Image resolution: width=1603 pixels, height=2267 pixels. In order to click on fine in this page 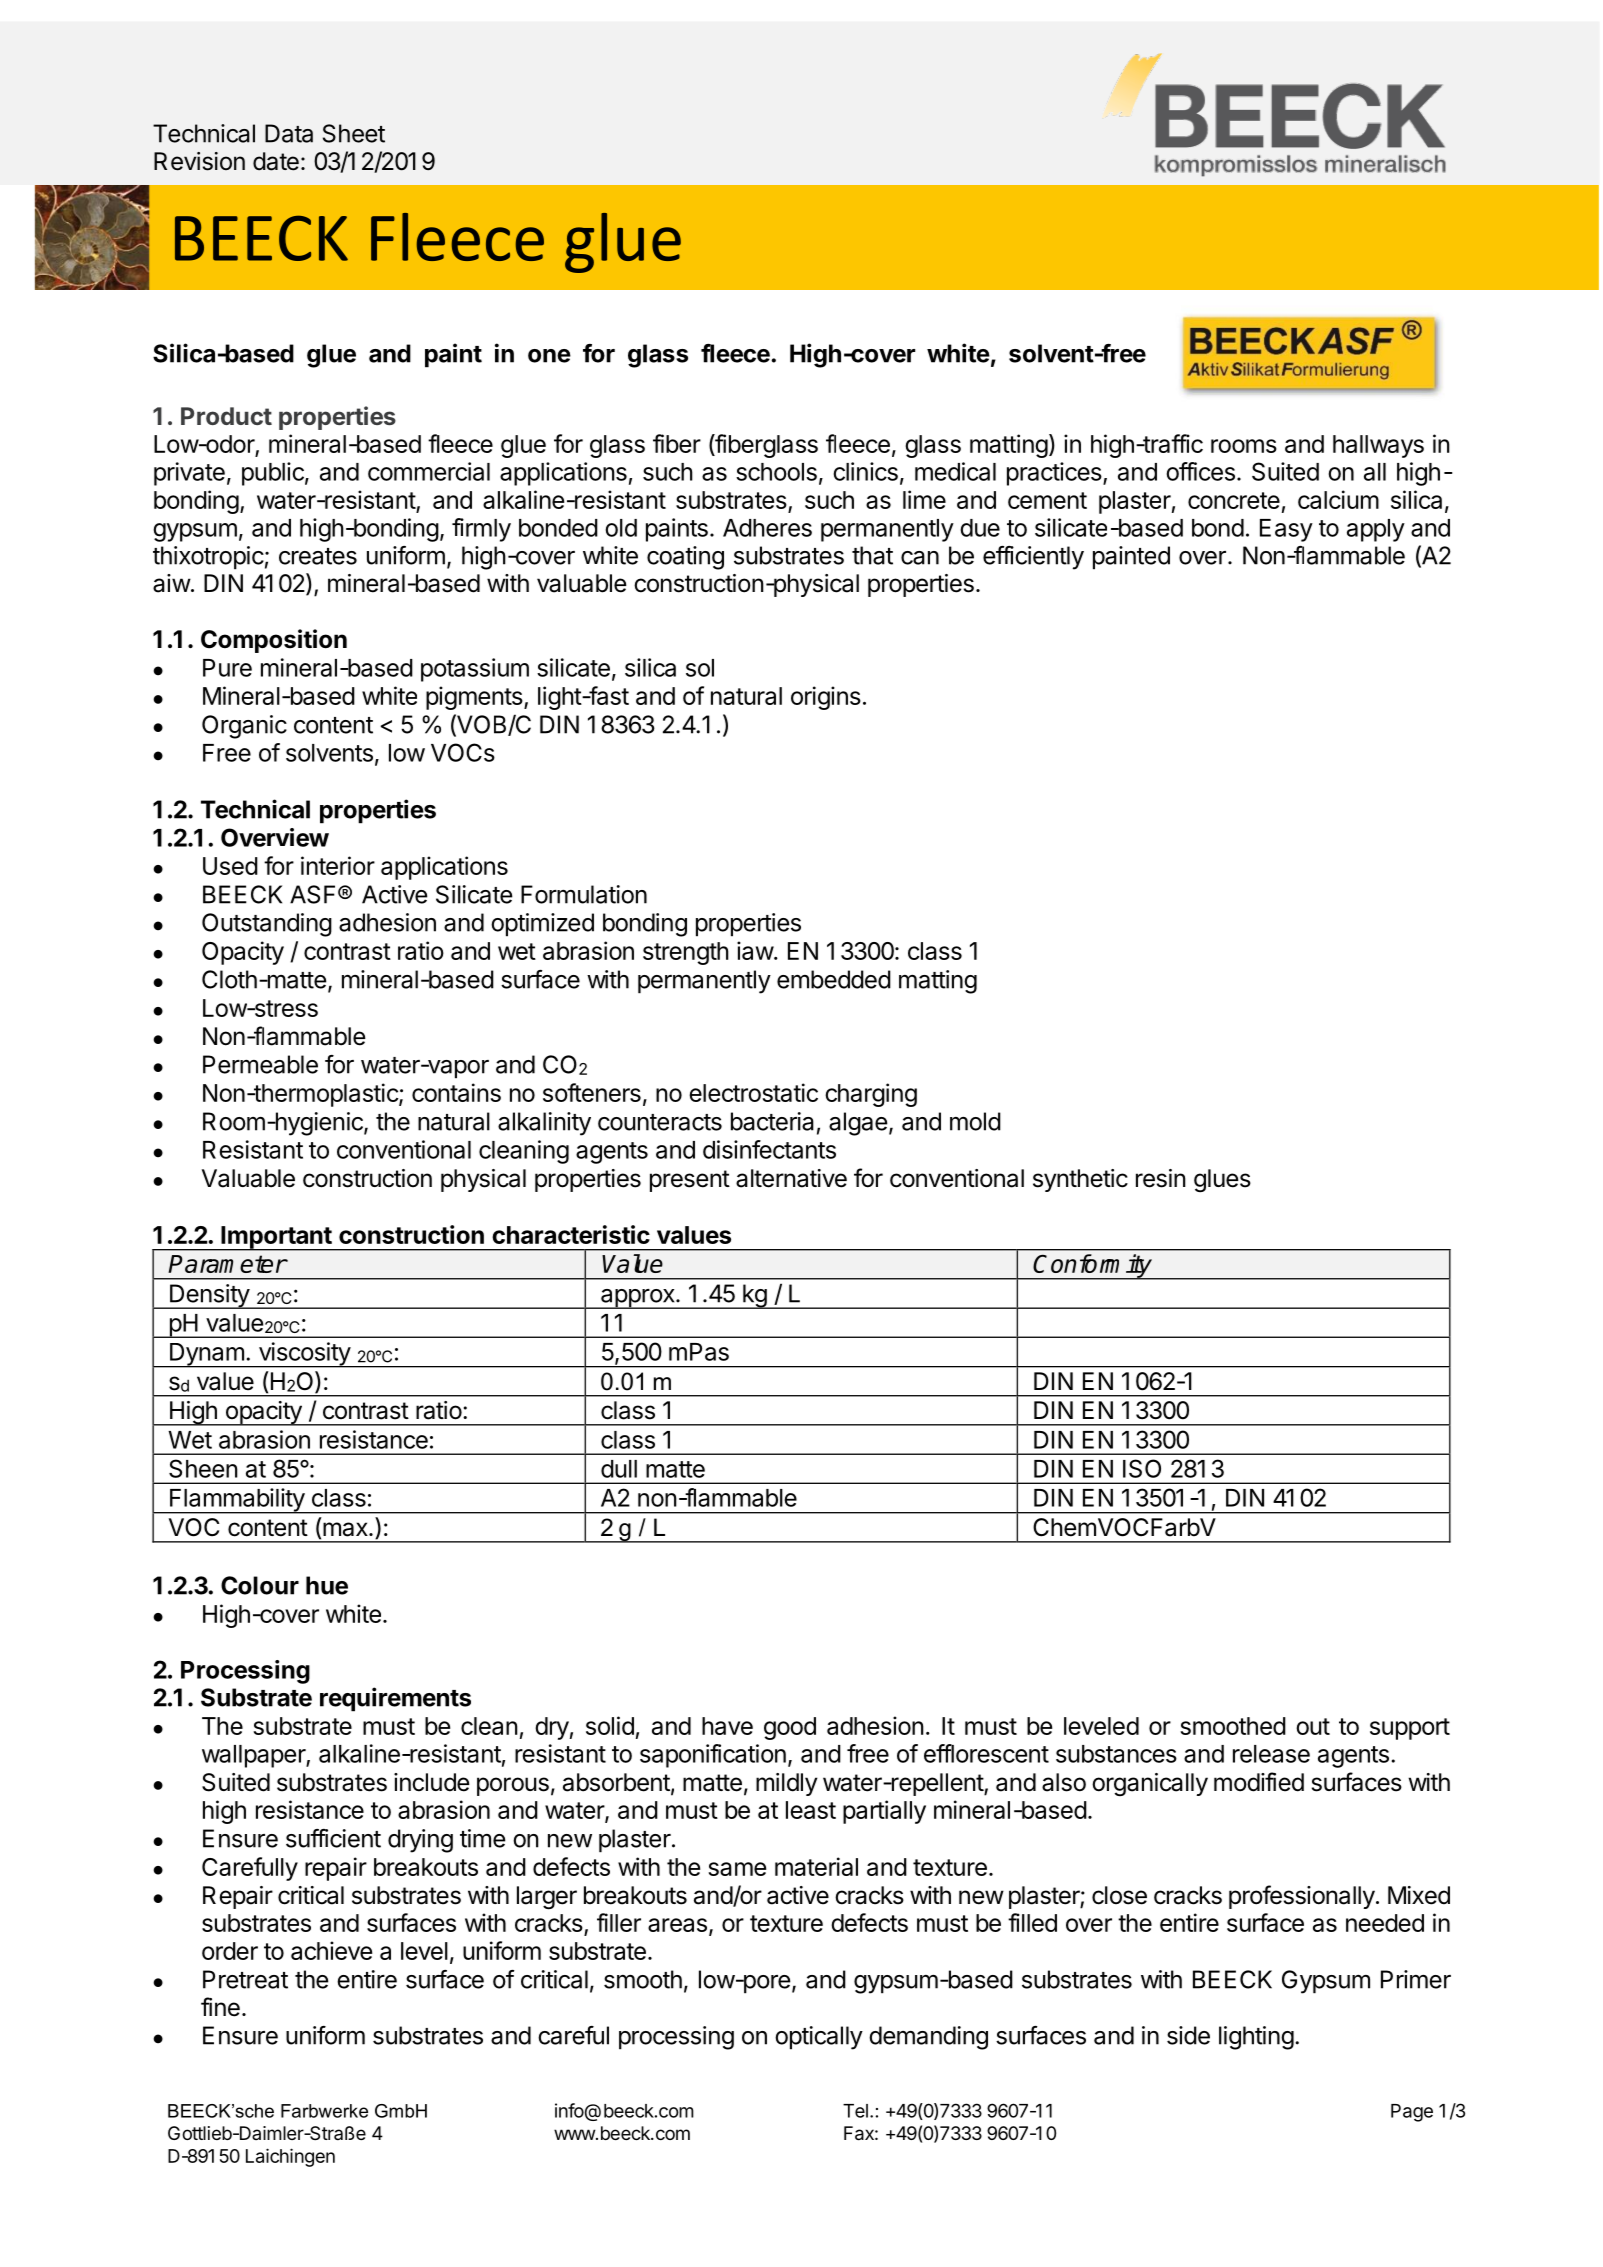, I will do `click(220, 2007)`.
